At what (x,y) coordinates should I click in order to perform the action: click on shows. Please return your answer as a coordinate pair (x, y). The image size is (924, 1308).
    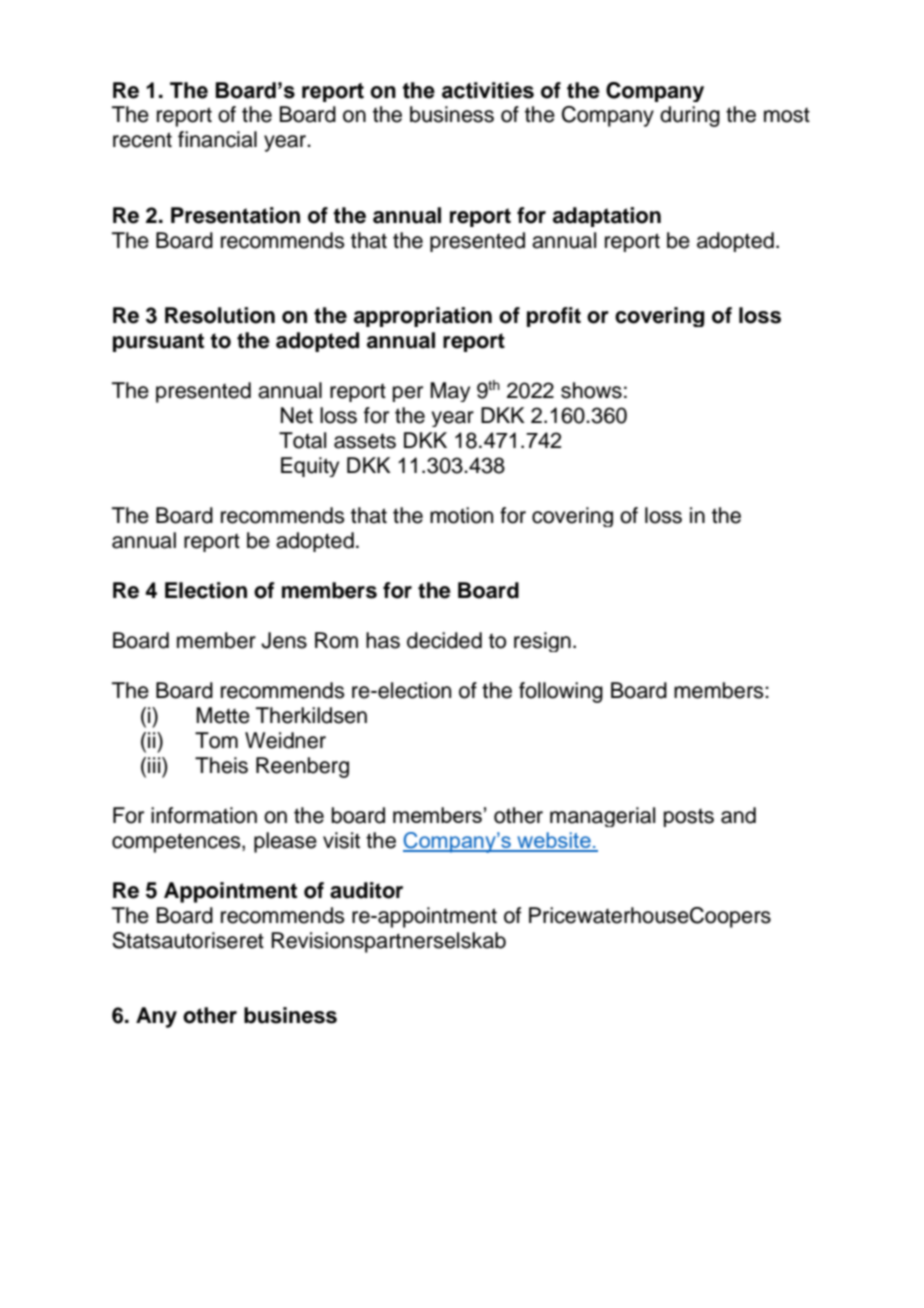
    Looking at the image, I should click on (591, 390).
